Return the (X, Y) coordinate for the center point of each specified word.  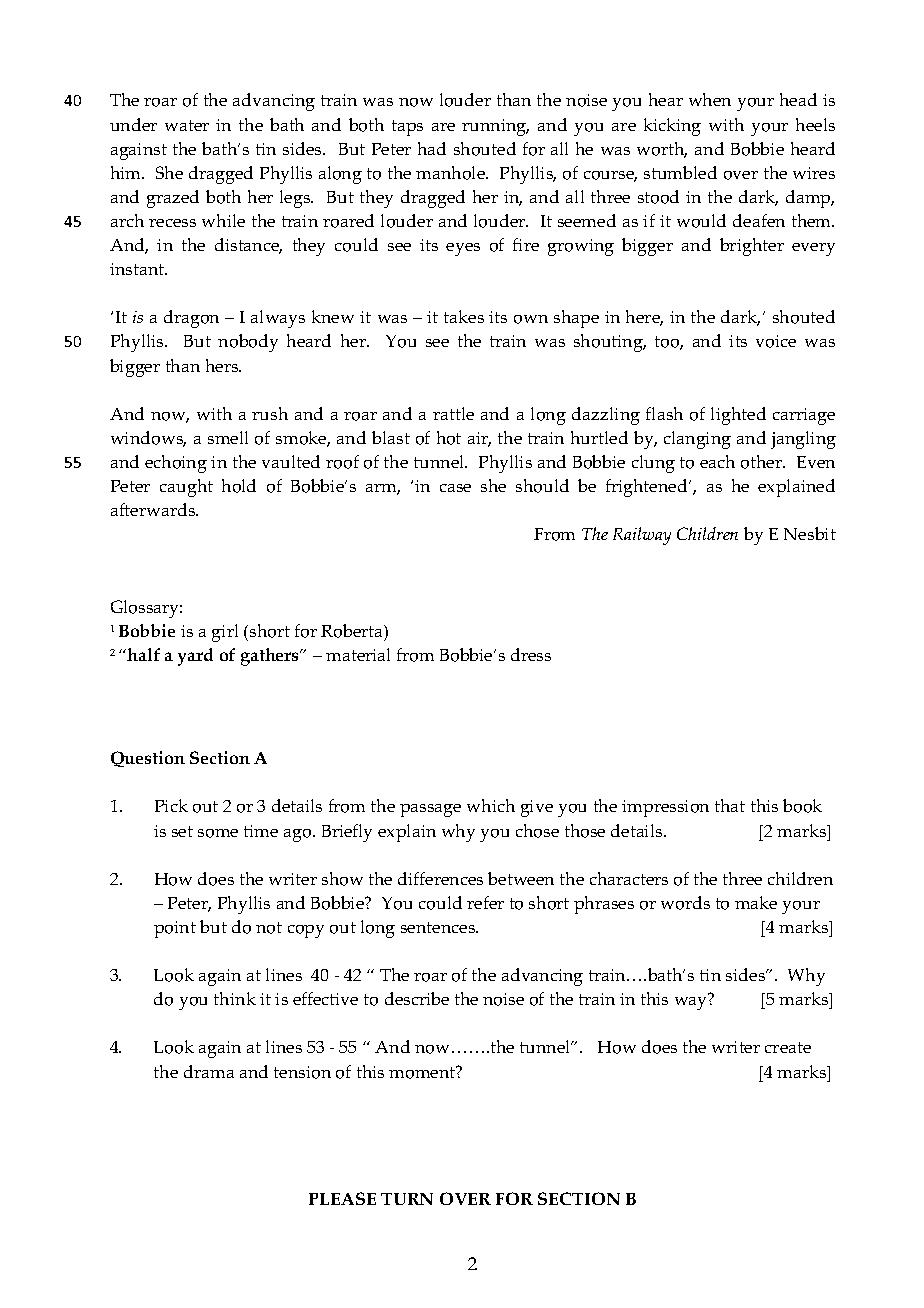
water (187, 125)
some (218, 833)
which (491, 805)
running (495, 127)
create (788, 1047)
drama (209, 1071)
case (455, 488)
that (730, 805)
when (710, 99)
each (717, 461)
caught (186, 488)
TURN (407, 1199)
